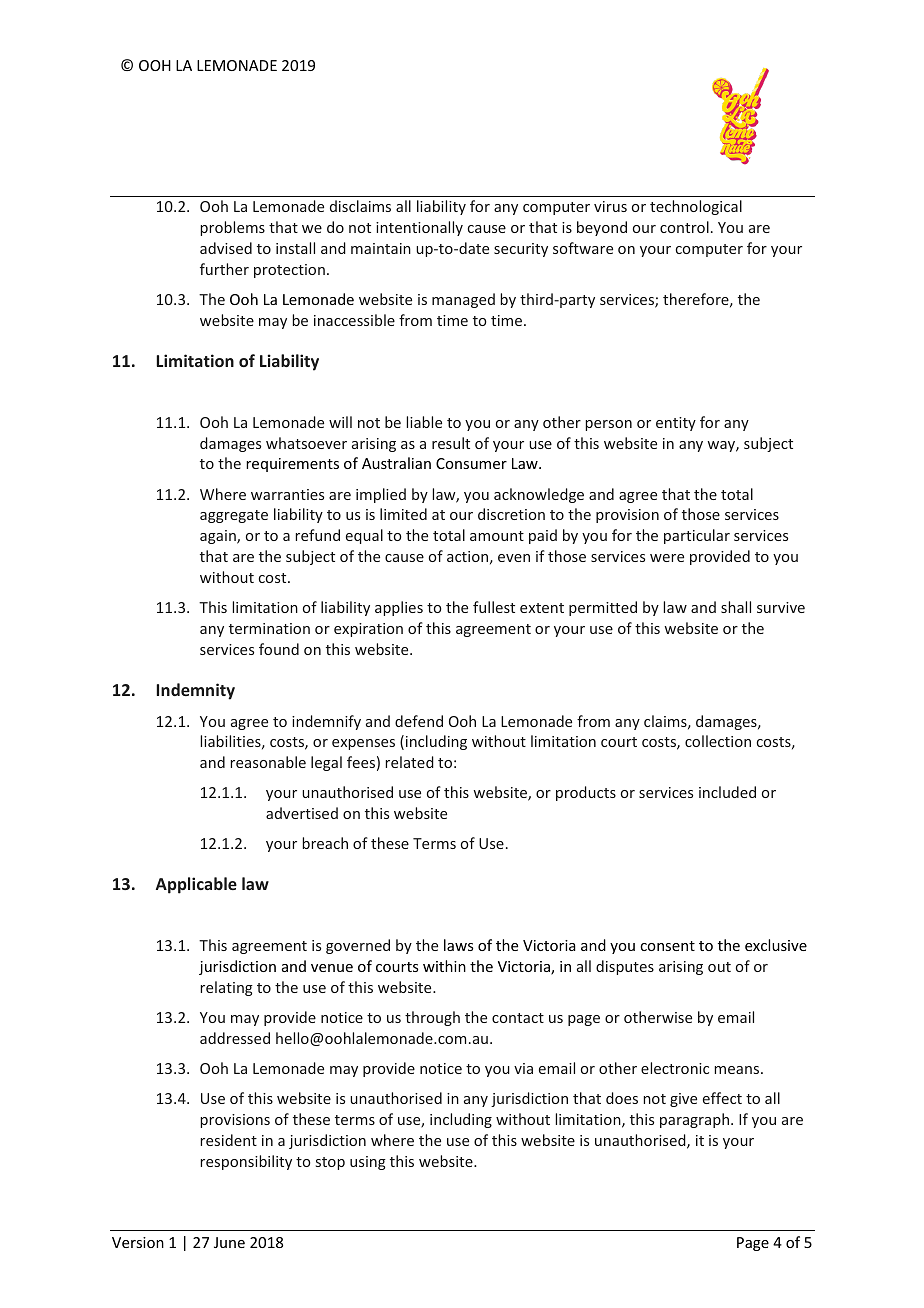  I want to click on defend, so click(419, 721).
